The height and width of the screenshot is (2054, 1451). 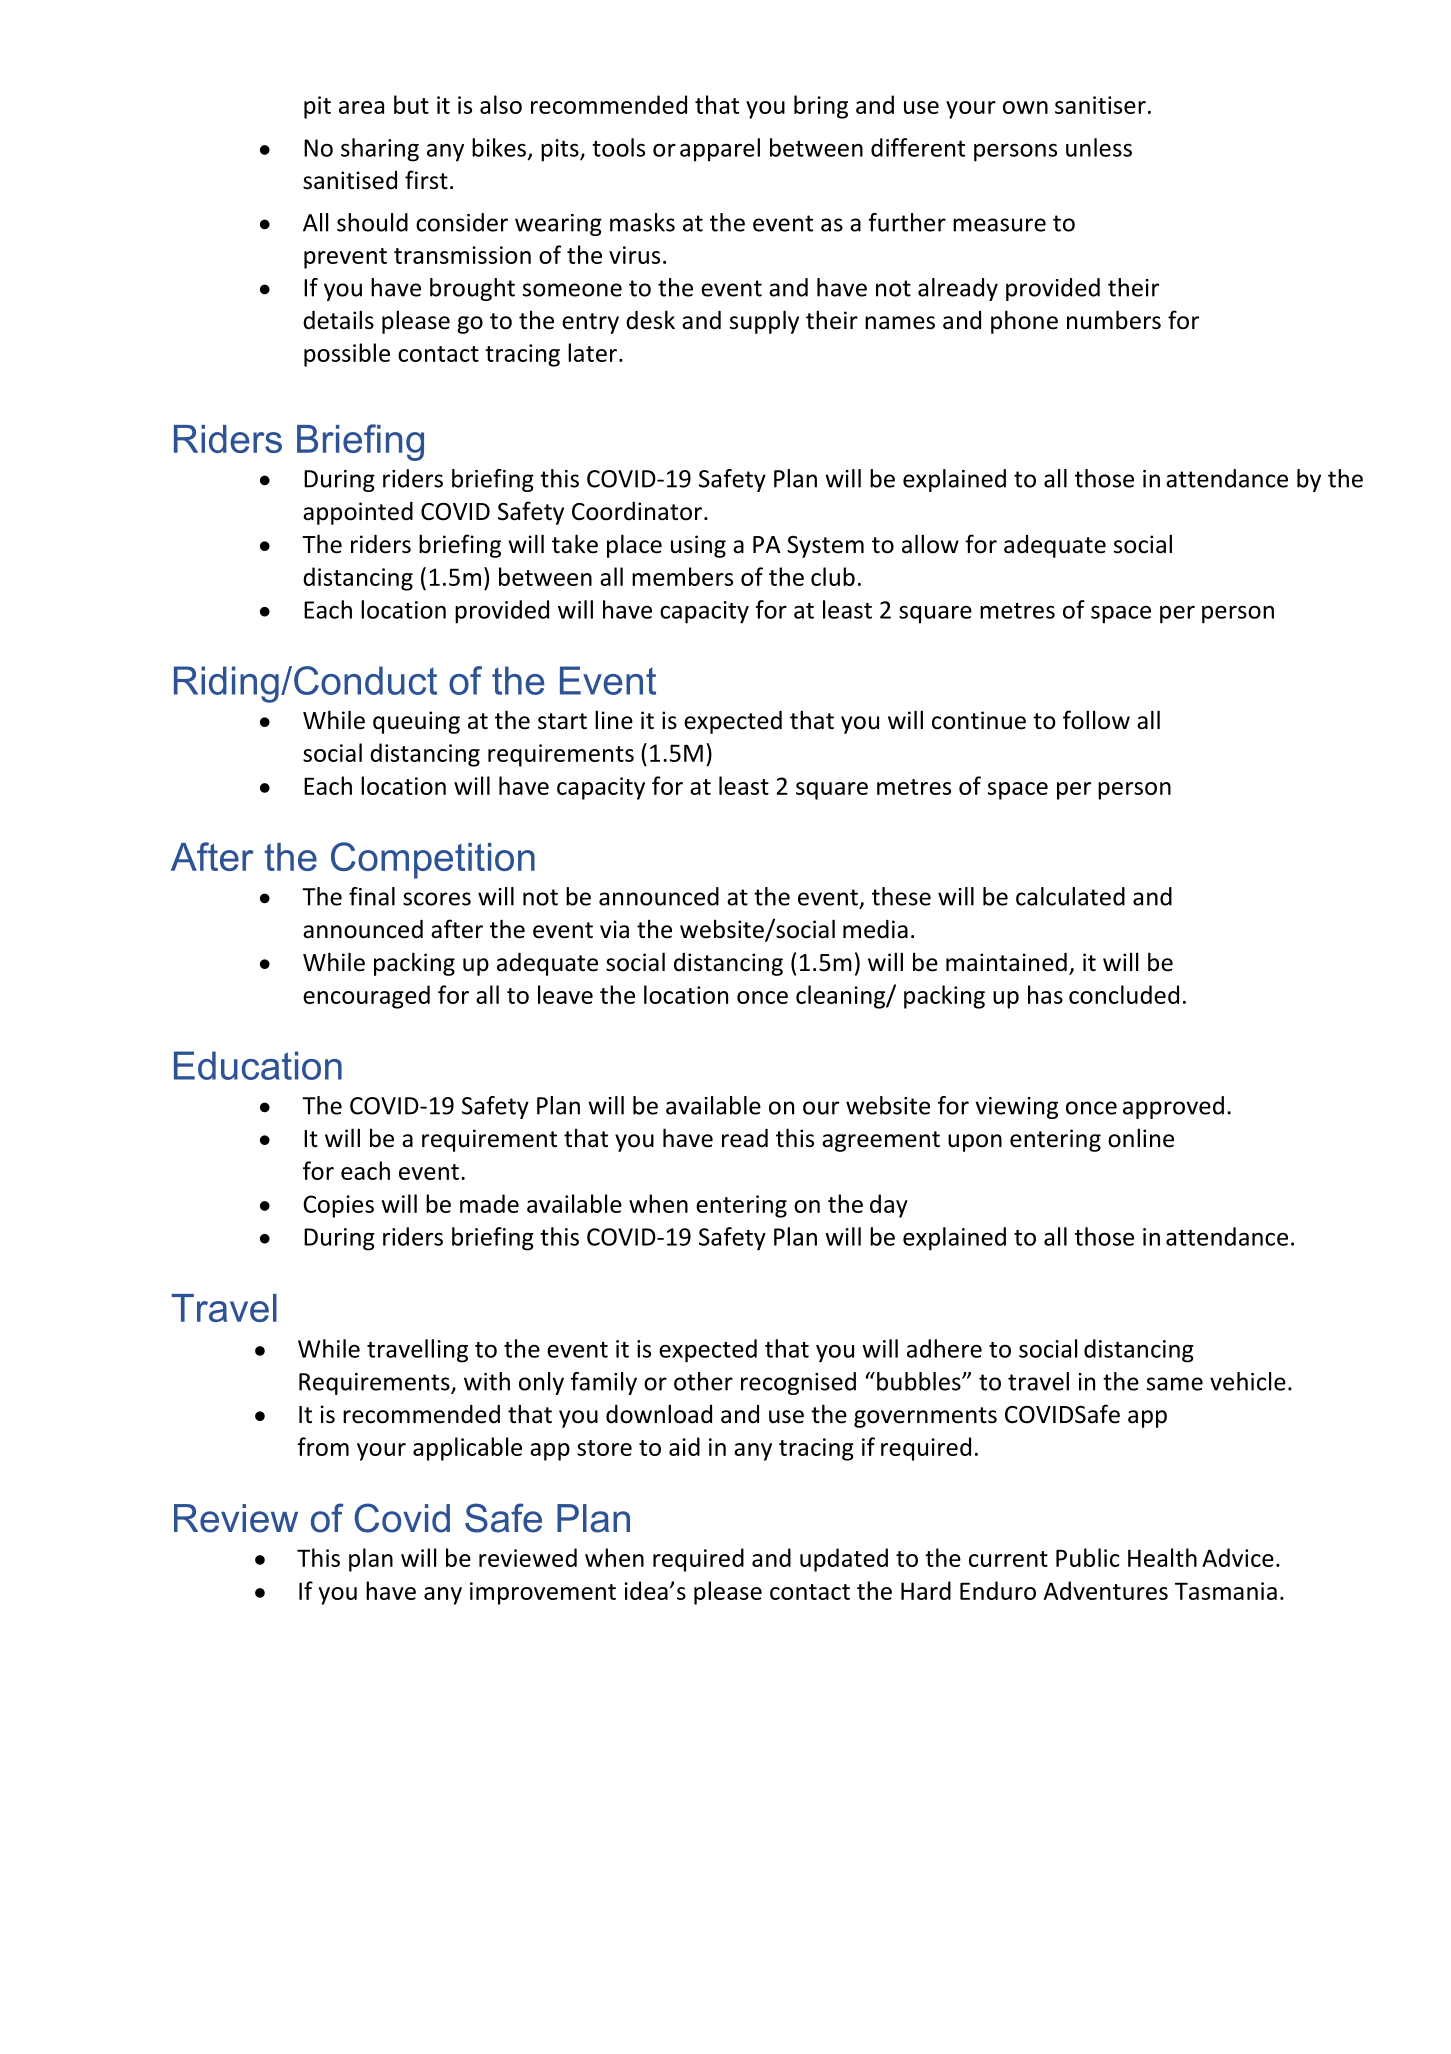 What do you see at coordinates (901, 896) in the screenshot?
I see `these` at bounding box center [901, 896].
